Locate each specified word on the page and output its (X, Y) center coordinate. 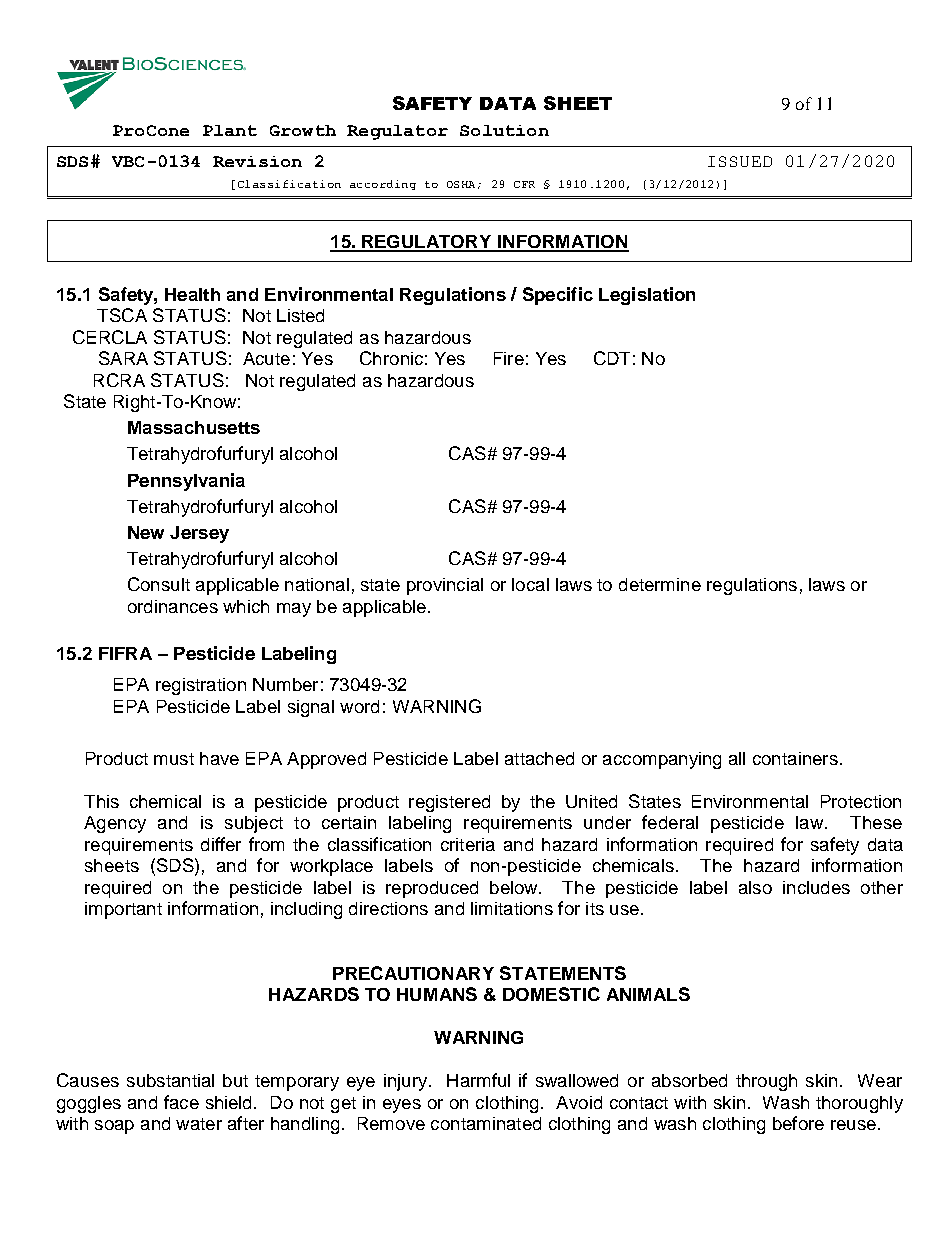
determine (660, 584)
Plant (230, 130)
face (181, 1102)
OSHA (461, 184)
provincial (445, 586)
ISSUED (740, 161)
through (766, 1082)
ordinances (173, 606)
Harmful (478, 1080)
